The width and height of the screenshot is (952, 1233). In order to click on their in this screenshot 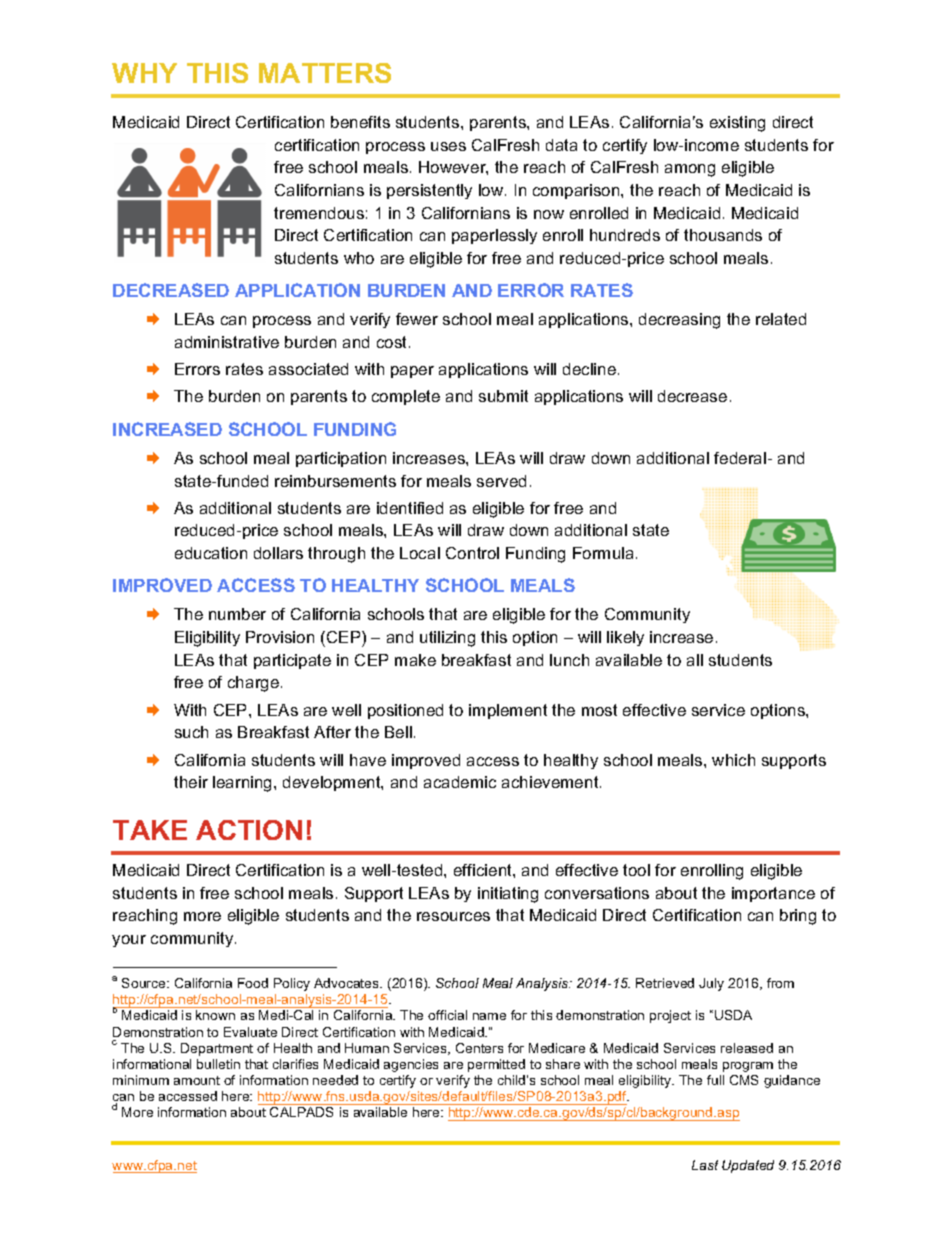, I will do `click(191, 782)`.
